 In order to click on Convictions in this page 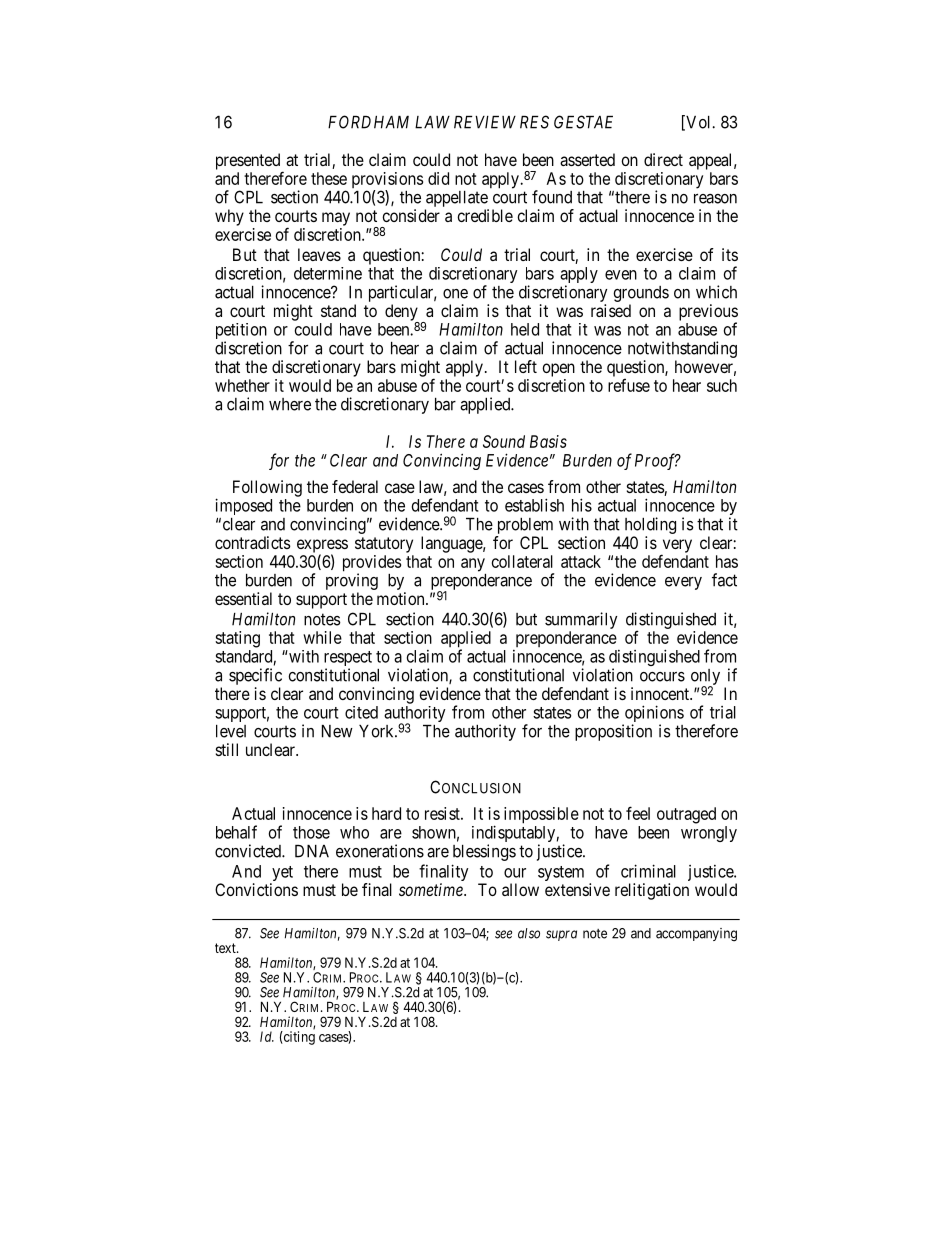, I will do `click(256, 889)`.
